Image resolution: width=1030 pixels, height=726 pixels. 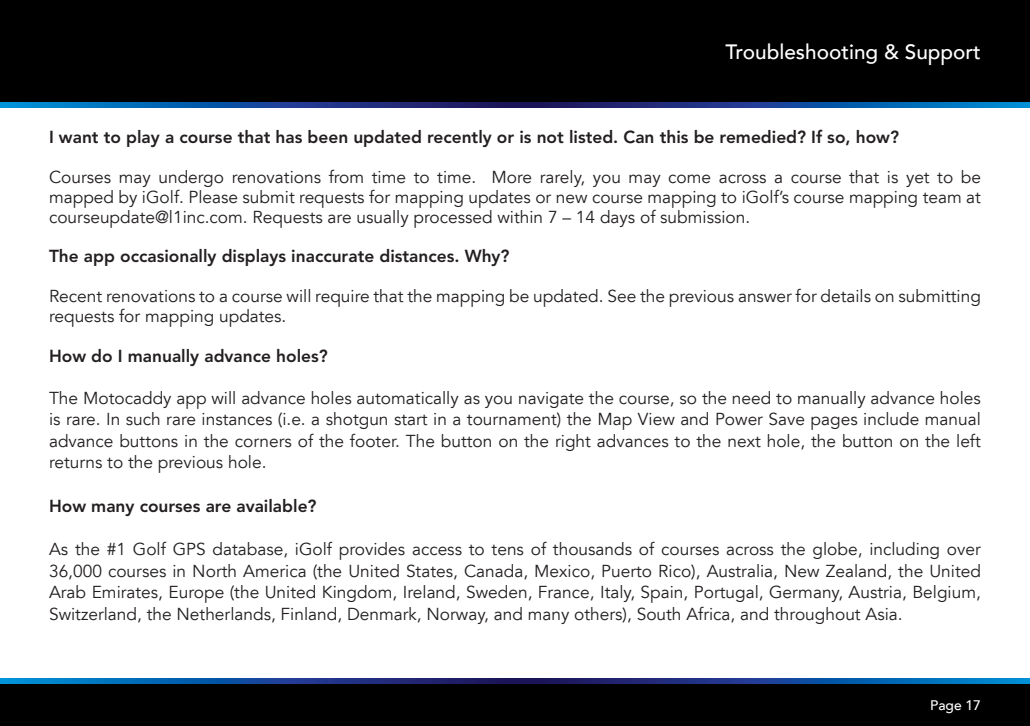 I want to click on left, so click(x=969, y=440).
